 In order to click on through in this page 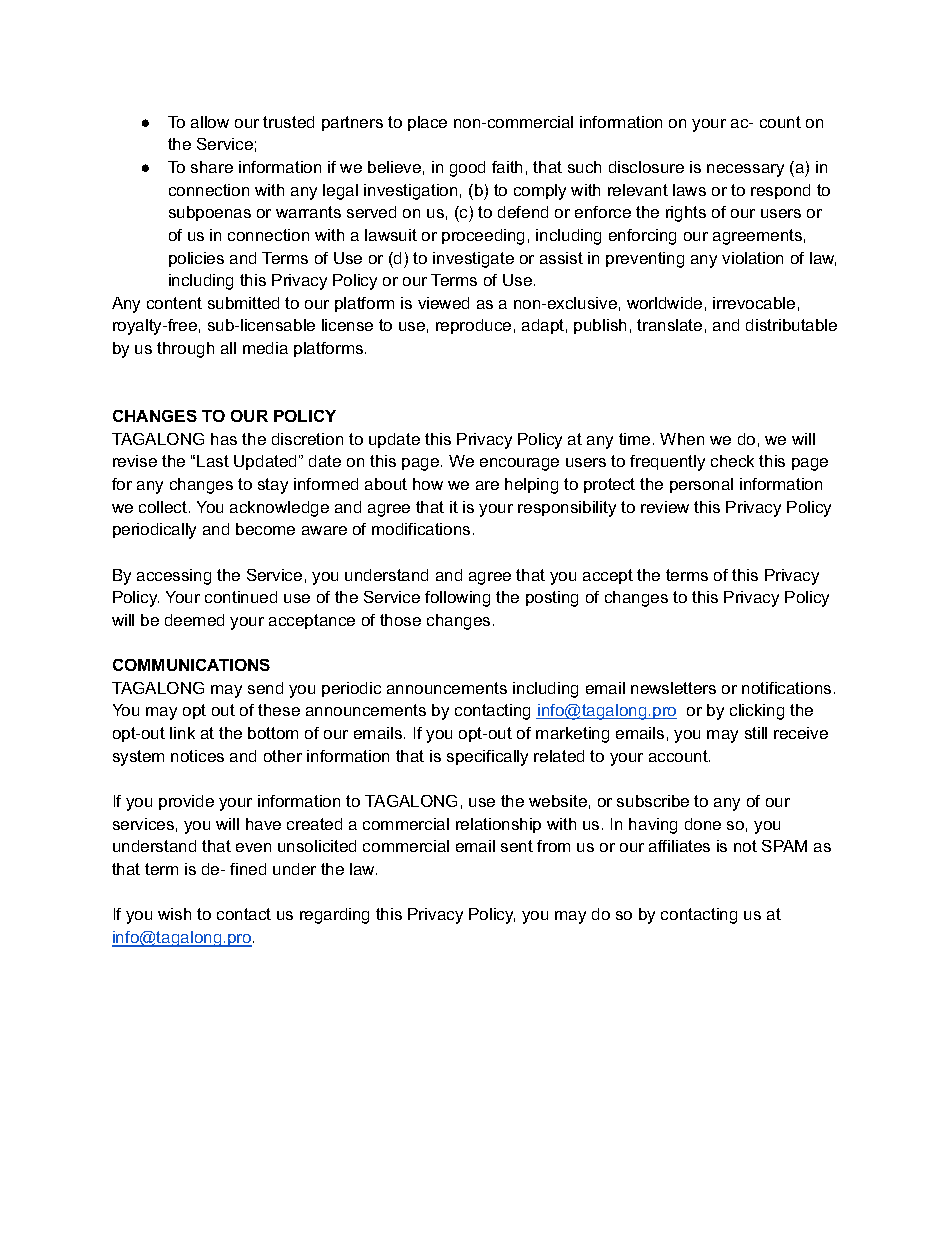, I will do `click(185, 350)`.
